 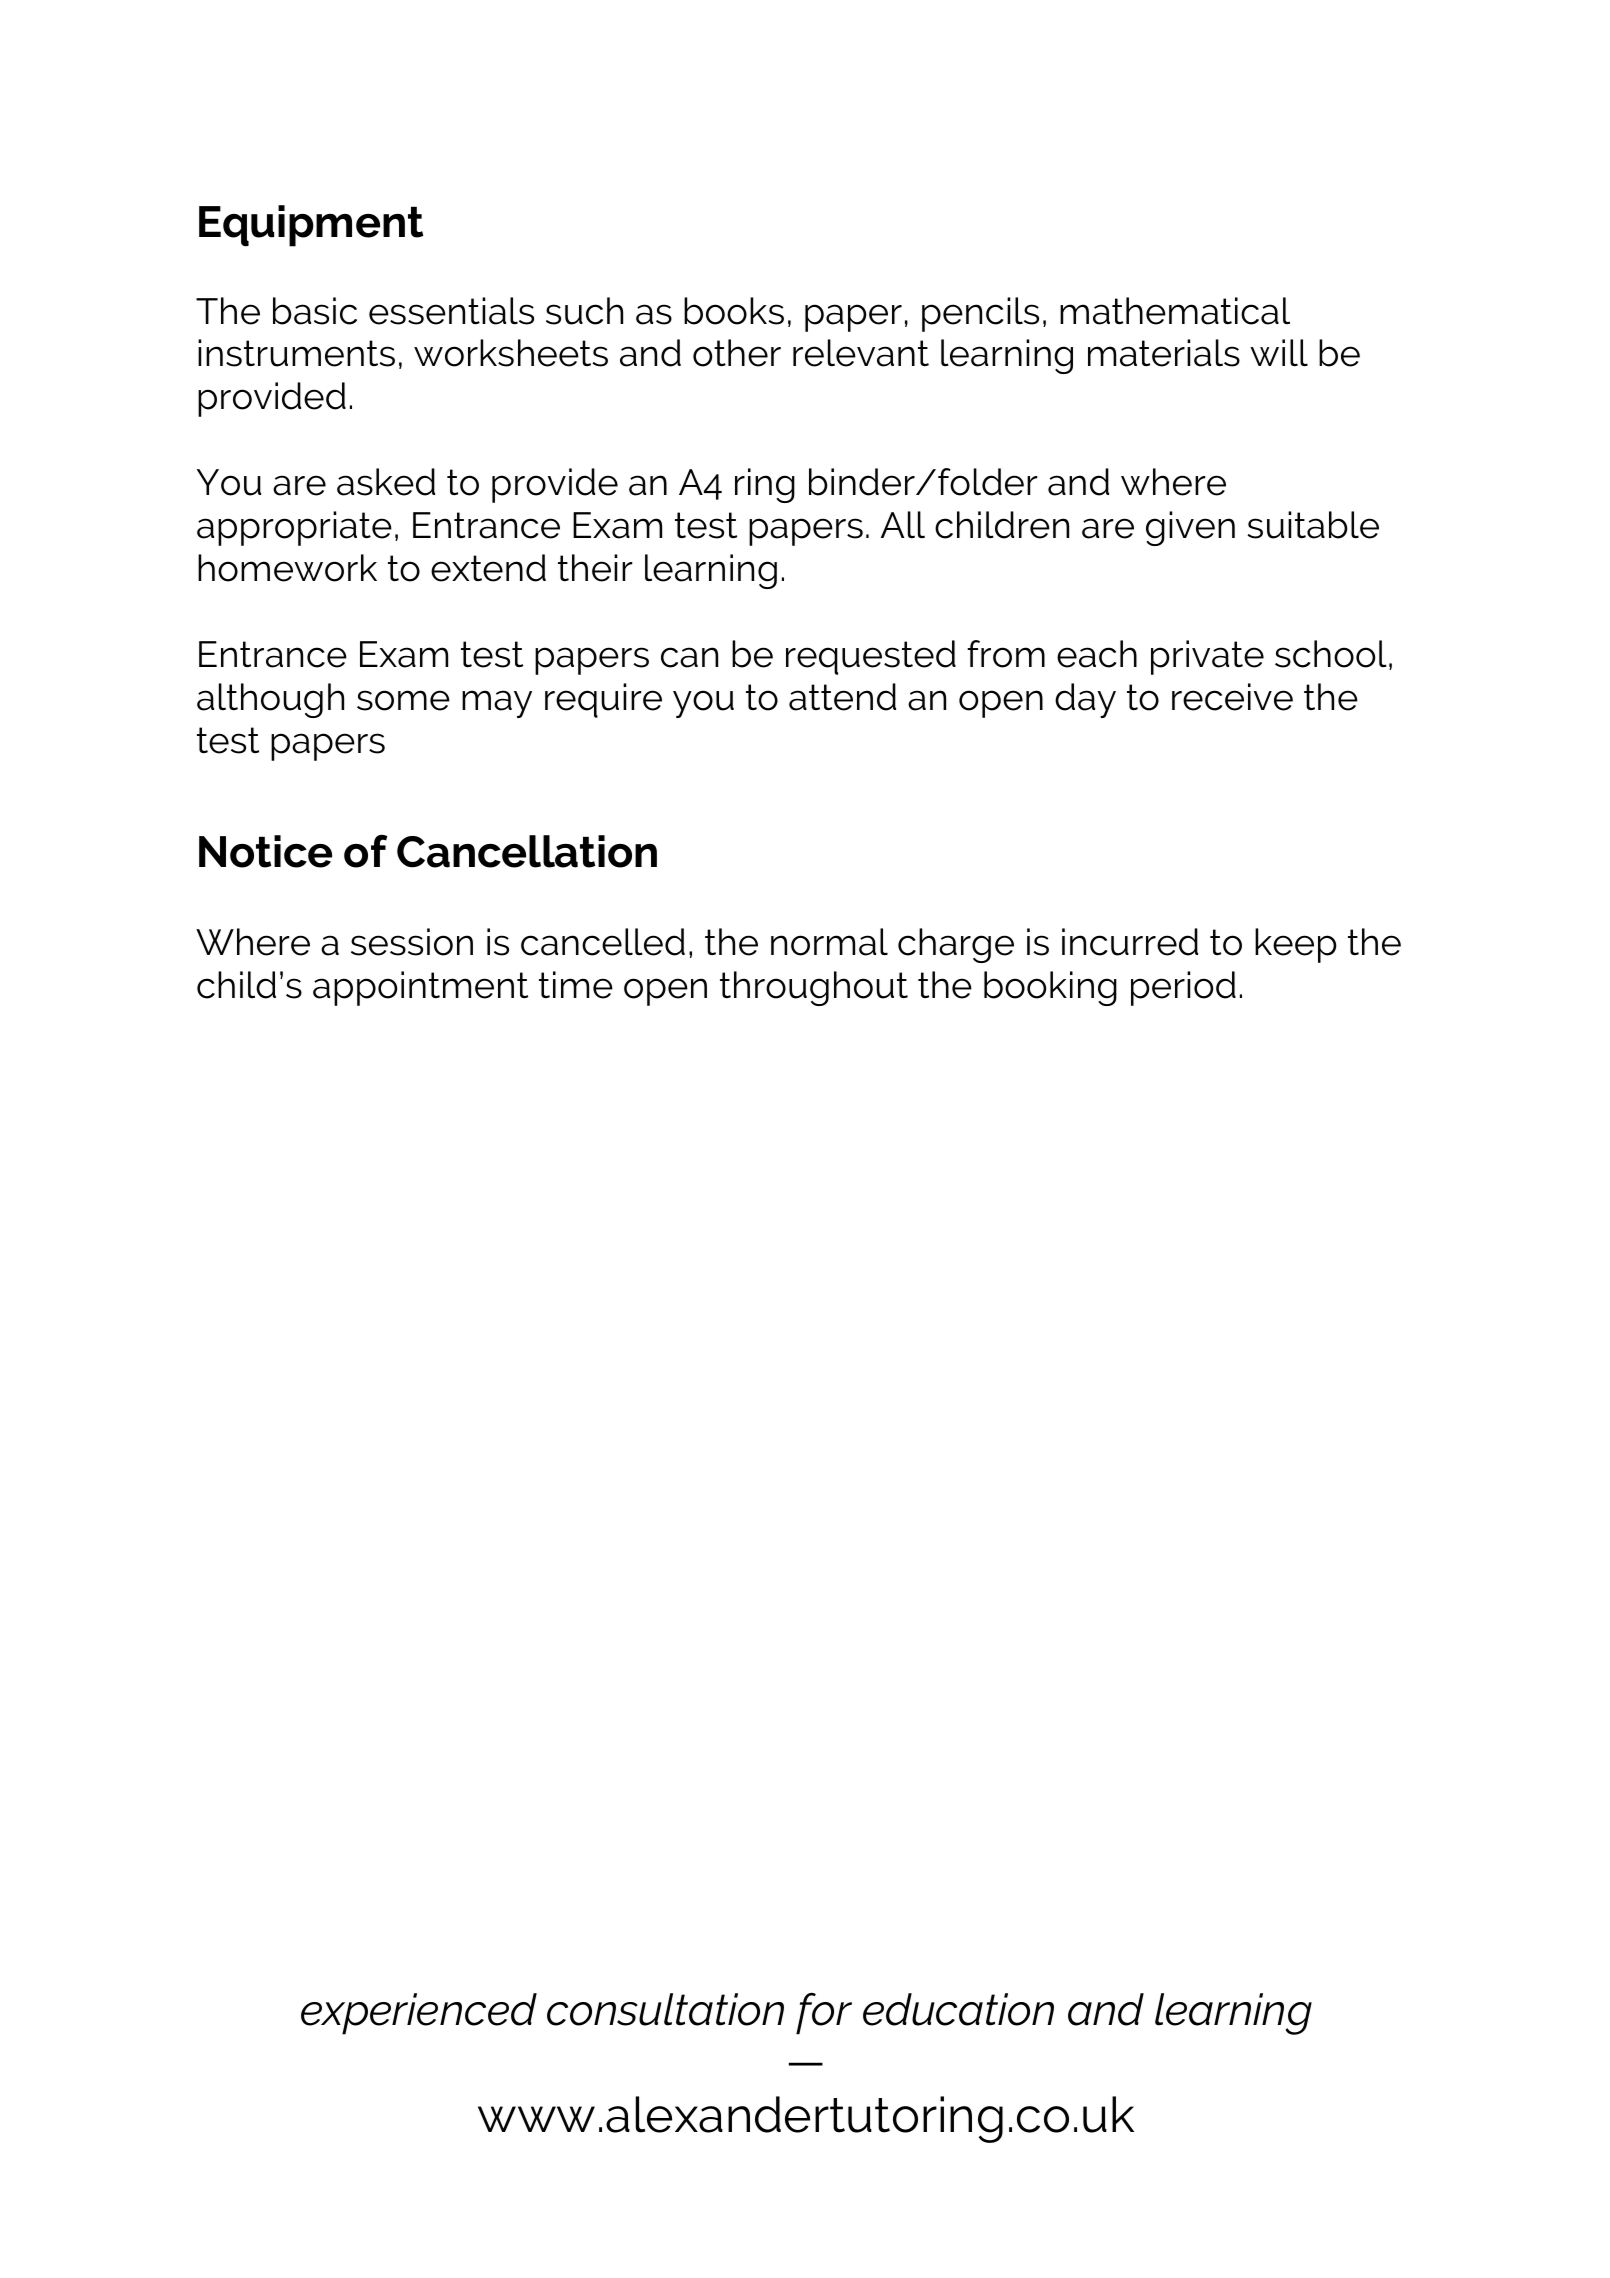 I want to click on books, so click(x=734, y=311).
